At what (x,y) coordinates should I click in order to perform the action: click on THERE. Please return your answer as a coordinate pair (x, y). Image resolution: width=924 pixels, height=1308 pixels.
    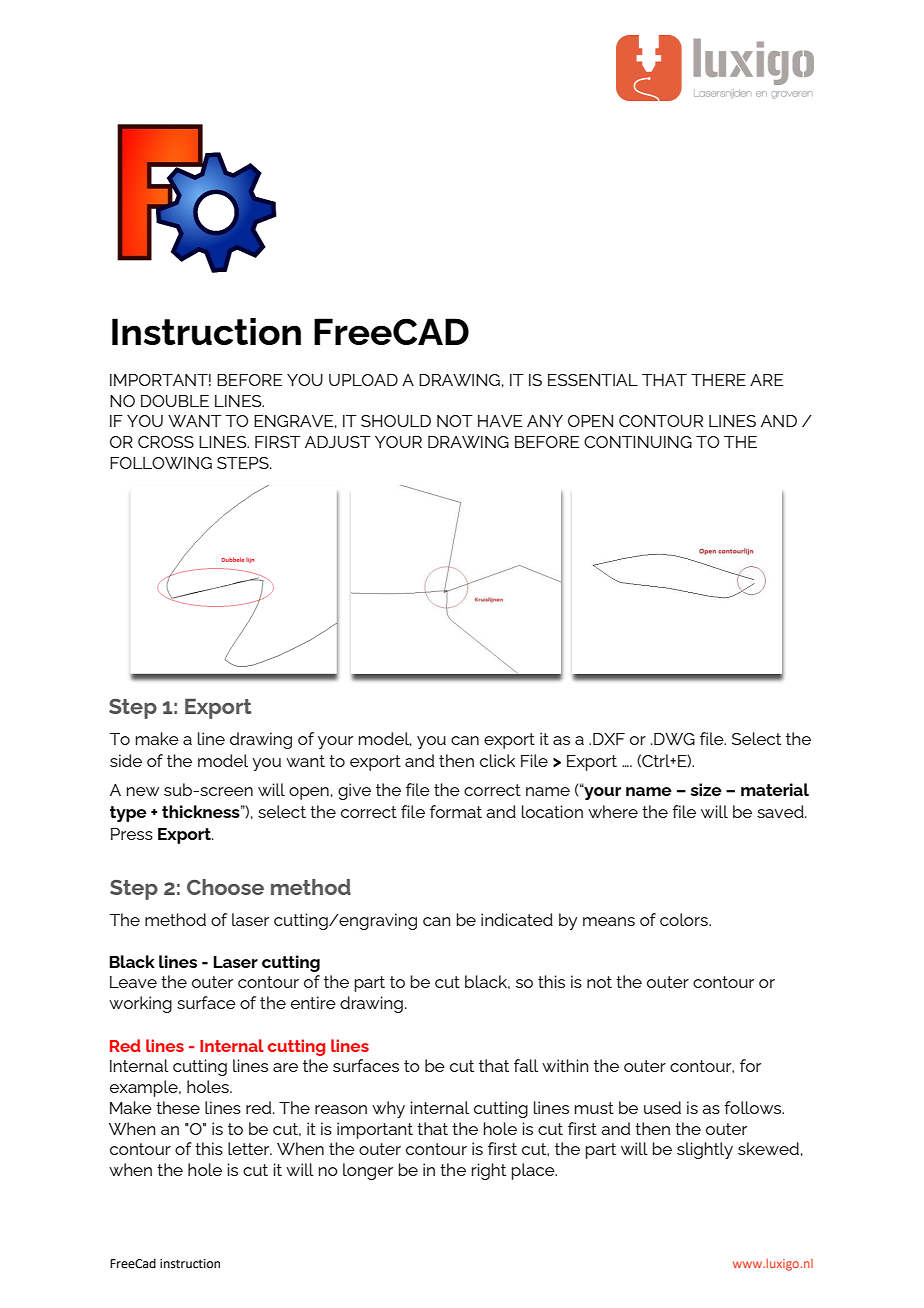
    Looking at the image, I should click on (718, 380).
